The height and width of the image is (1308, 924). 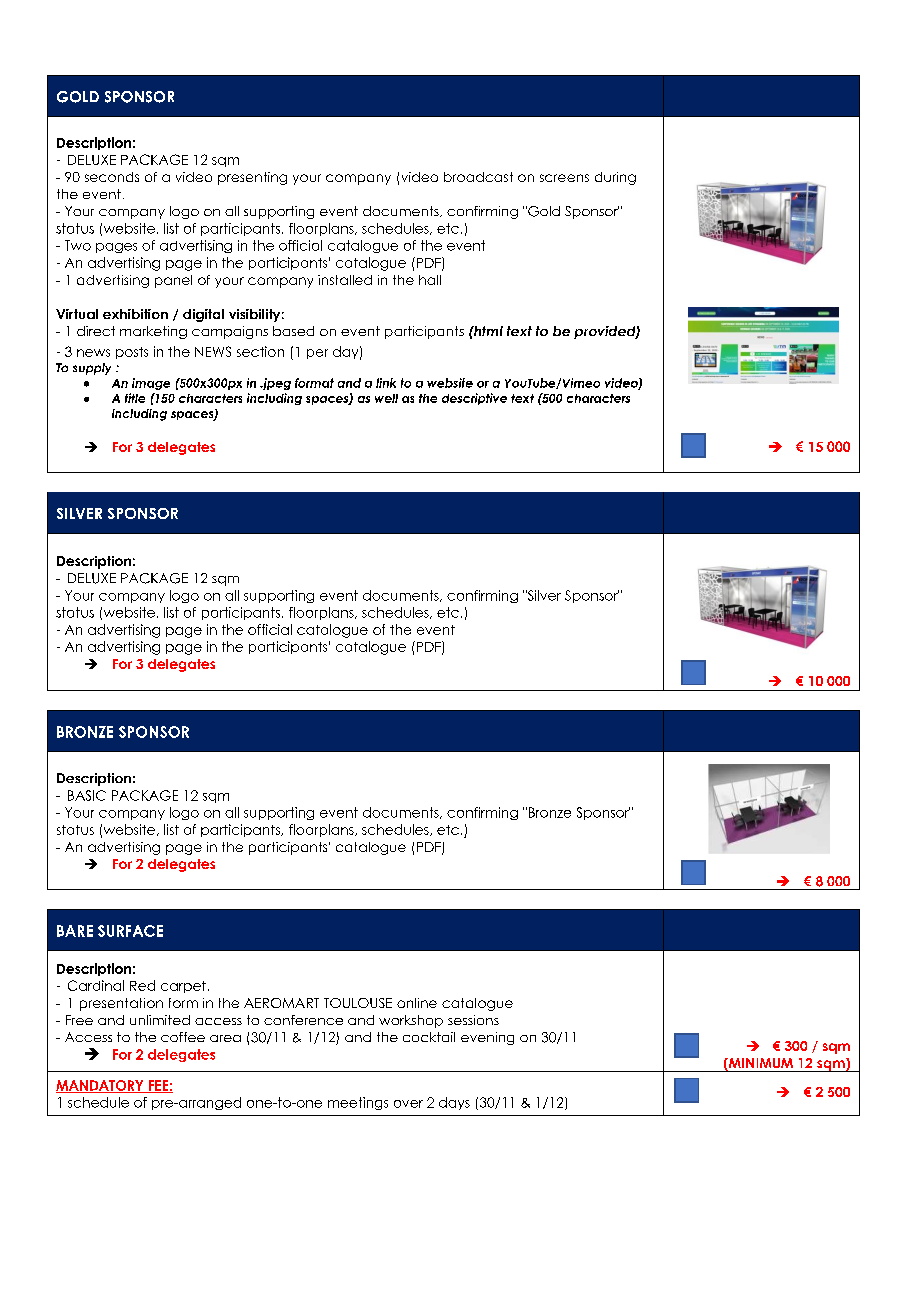 What do you see at coordinates (473, 1020) in the image?
I see `sessions` at bounding box center [473, 1020].
